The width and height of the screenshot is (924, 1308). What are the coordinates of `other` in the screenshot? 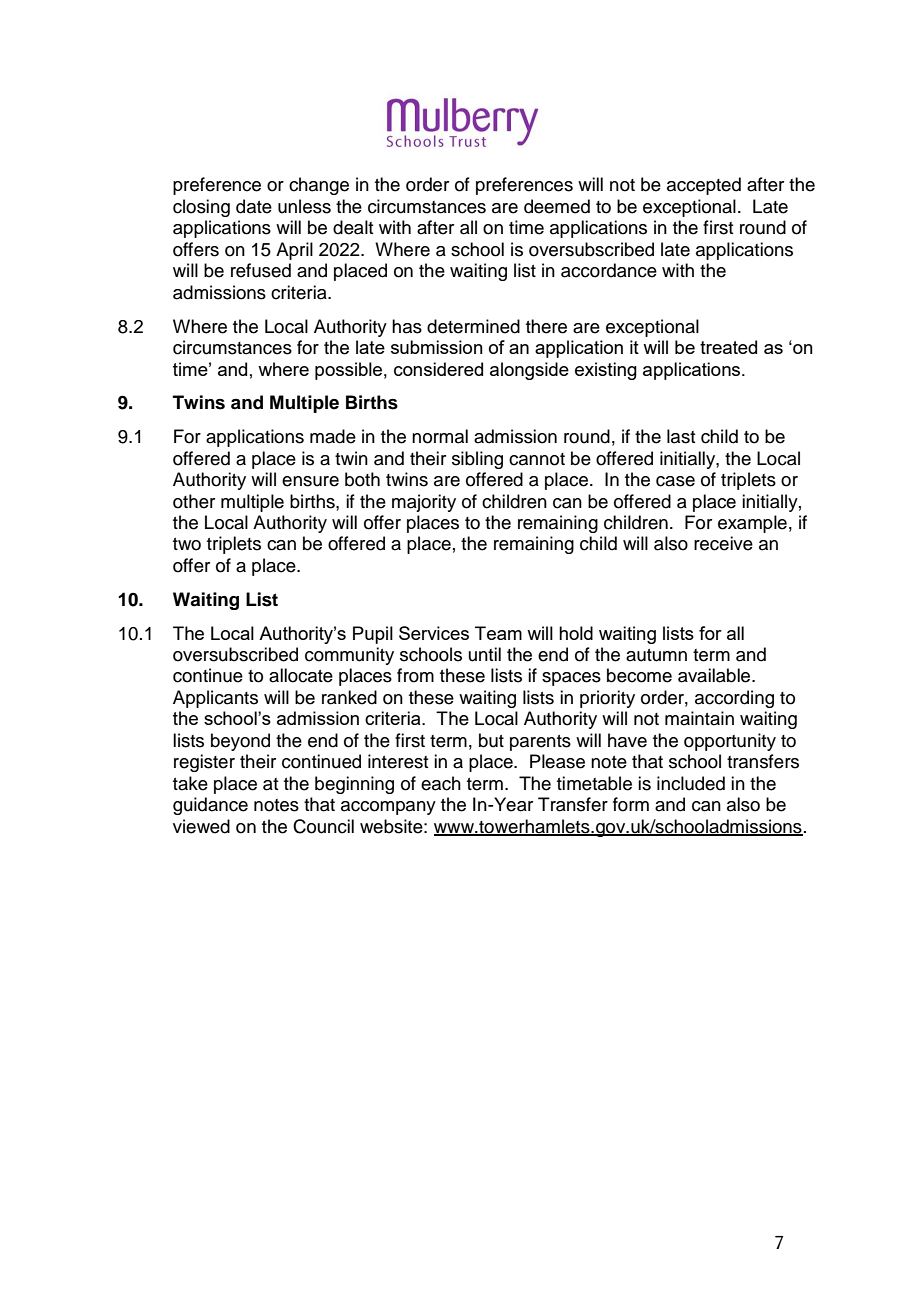 It's located at (194, 501).
